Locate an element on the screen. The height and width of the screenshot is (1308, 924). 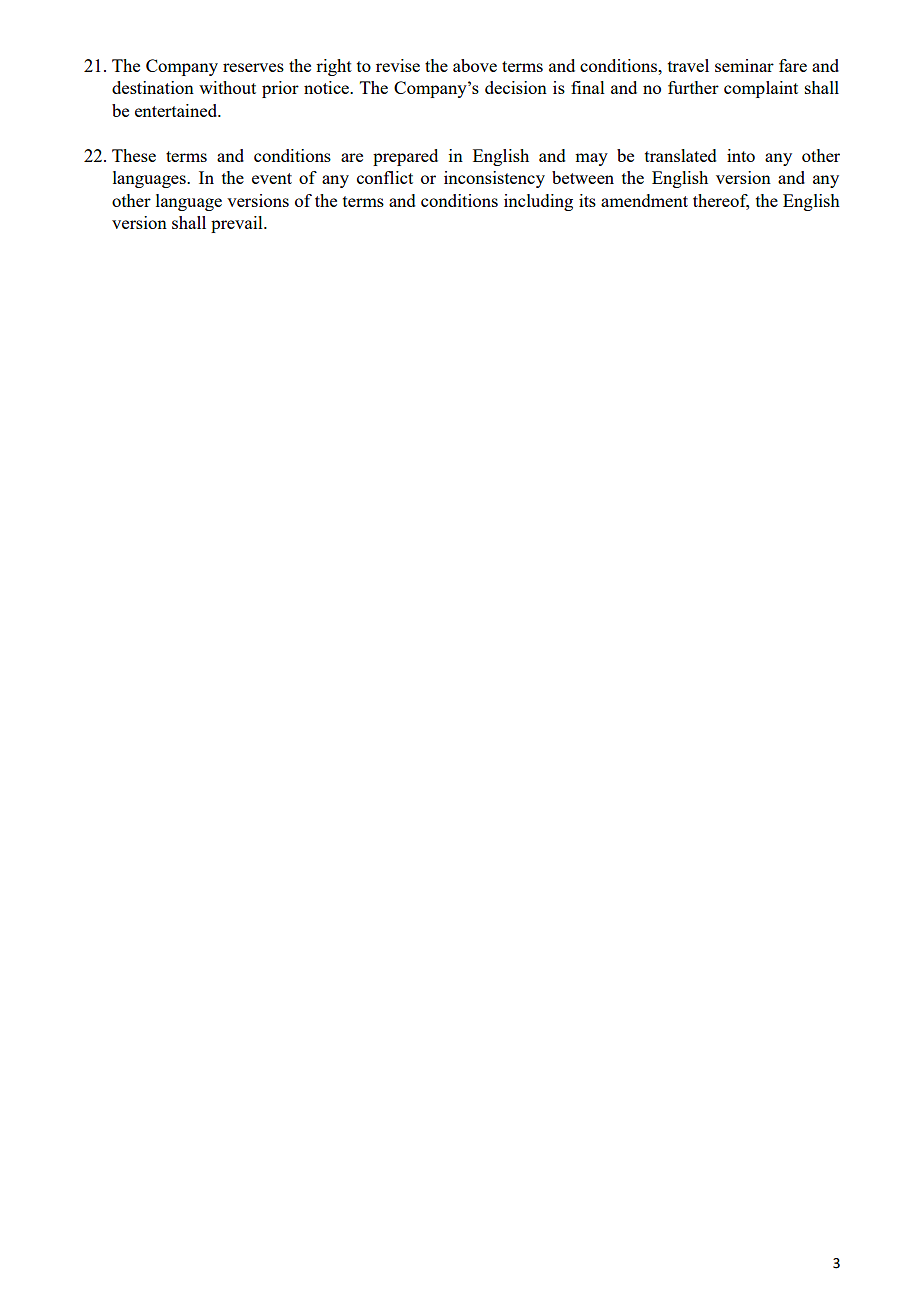
inconsistency is located at coordinates (494, 179).
